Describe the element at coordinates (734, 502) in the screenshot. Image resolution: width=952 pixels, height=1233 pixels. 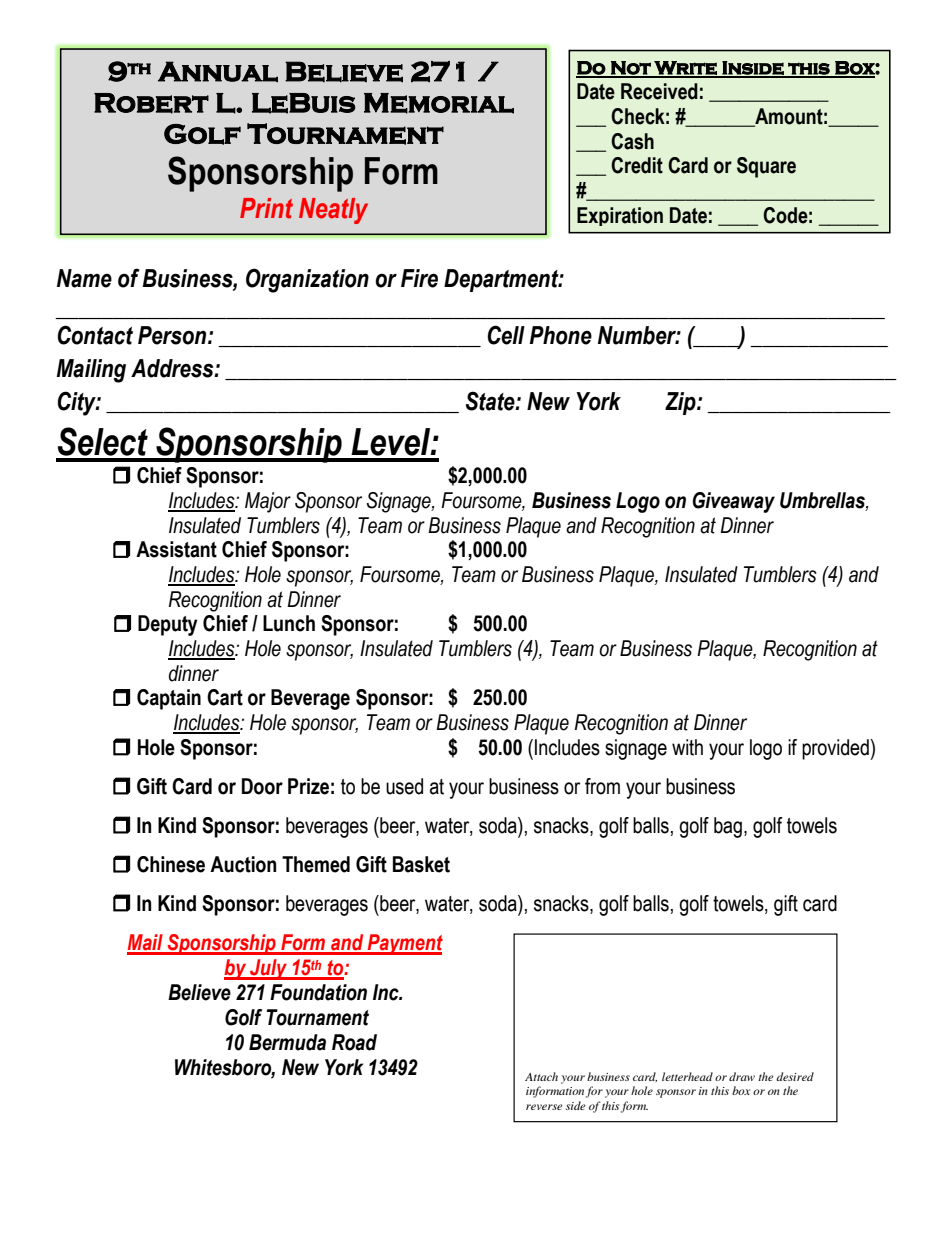
I see `Giveaway` at that location.
